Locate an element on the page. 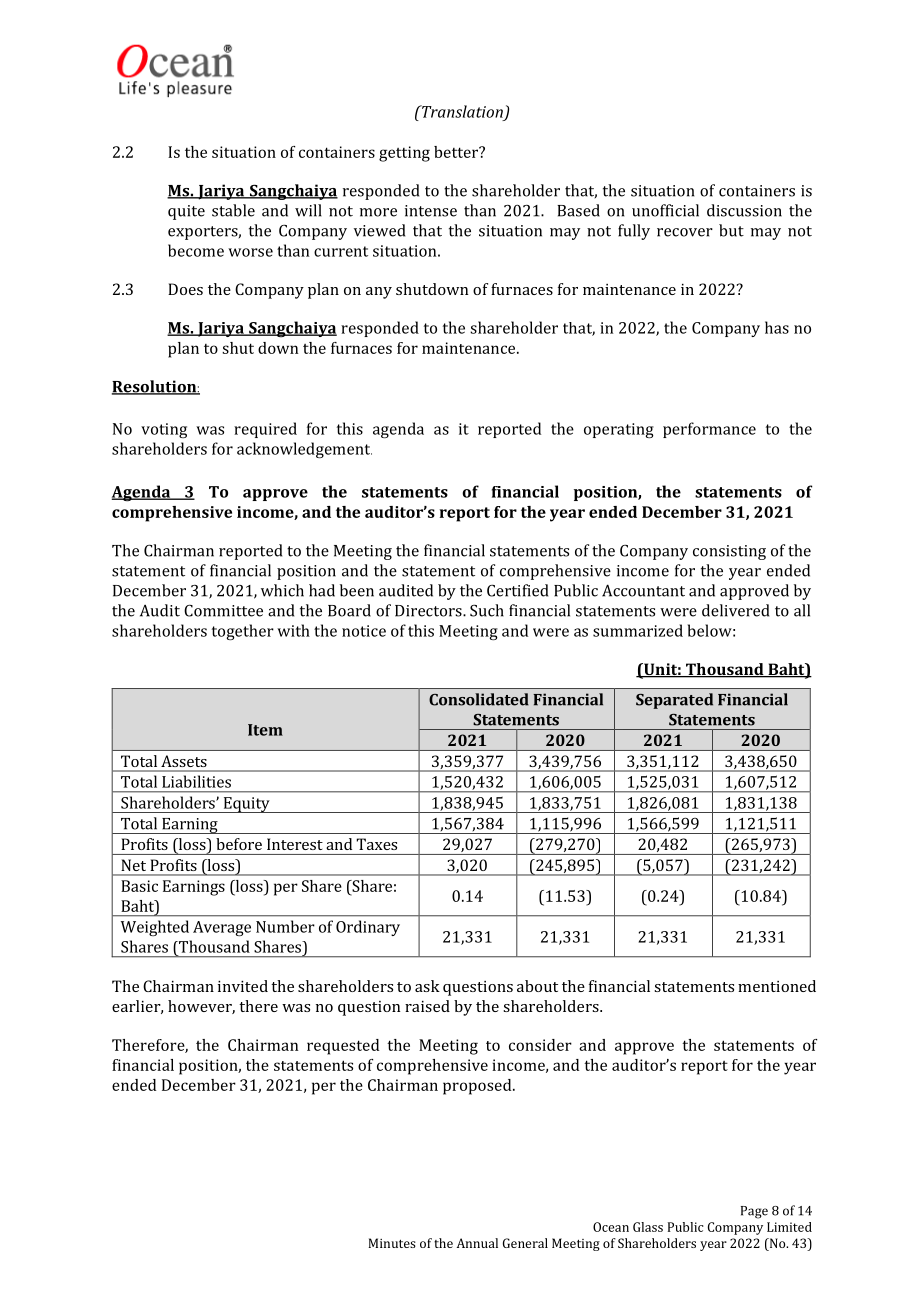  invited is located at coordinates (243, 986).
